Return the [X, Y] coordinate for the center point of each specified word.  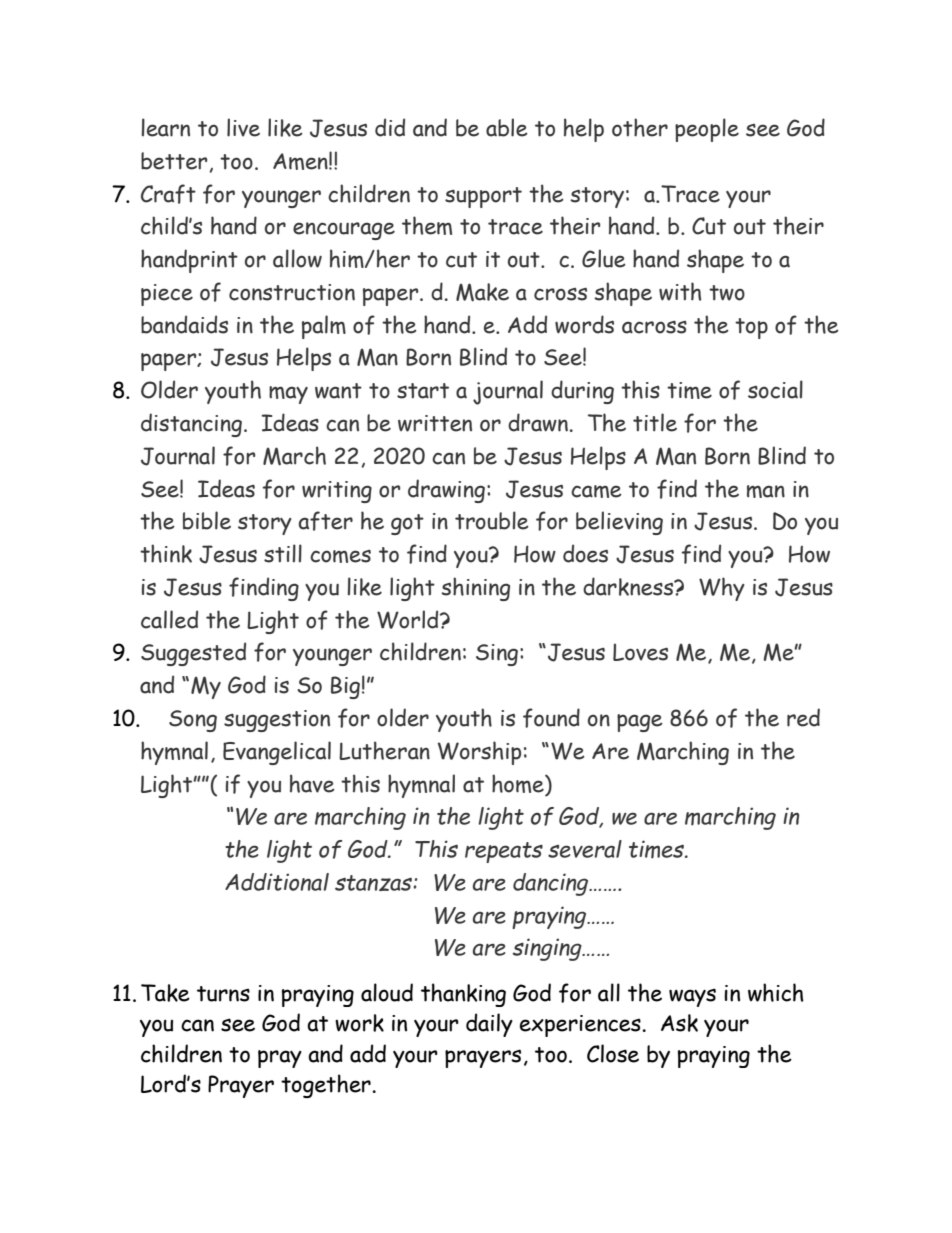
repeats [504, 852]
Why [722, 589]
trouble [492, 520]
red [803, 717]
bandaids [184, 324]
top [751, 328]
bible [207, 520]
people [707, 130]
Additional [277, 882]
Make [482, 292]
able [507, 127]
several [585, 849]
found [551, 718]
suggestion [277, 721]
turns [223, 994]
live [243, 127]
